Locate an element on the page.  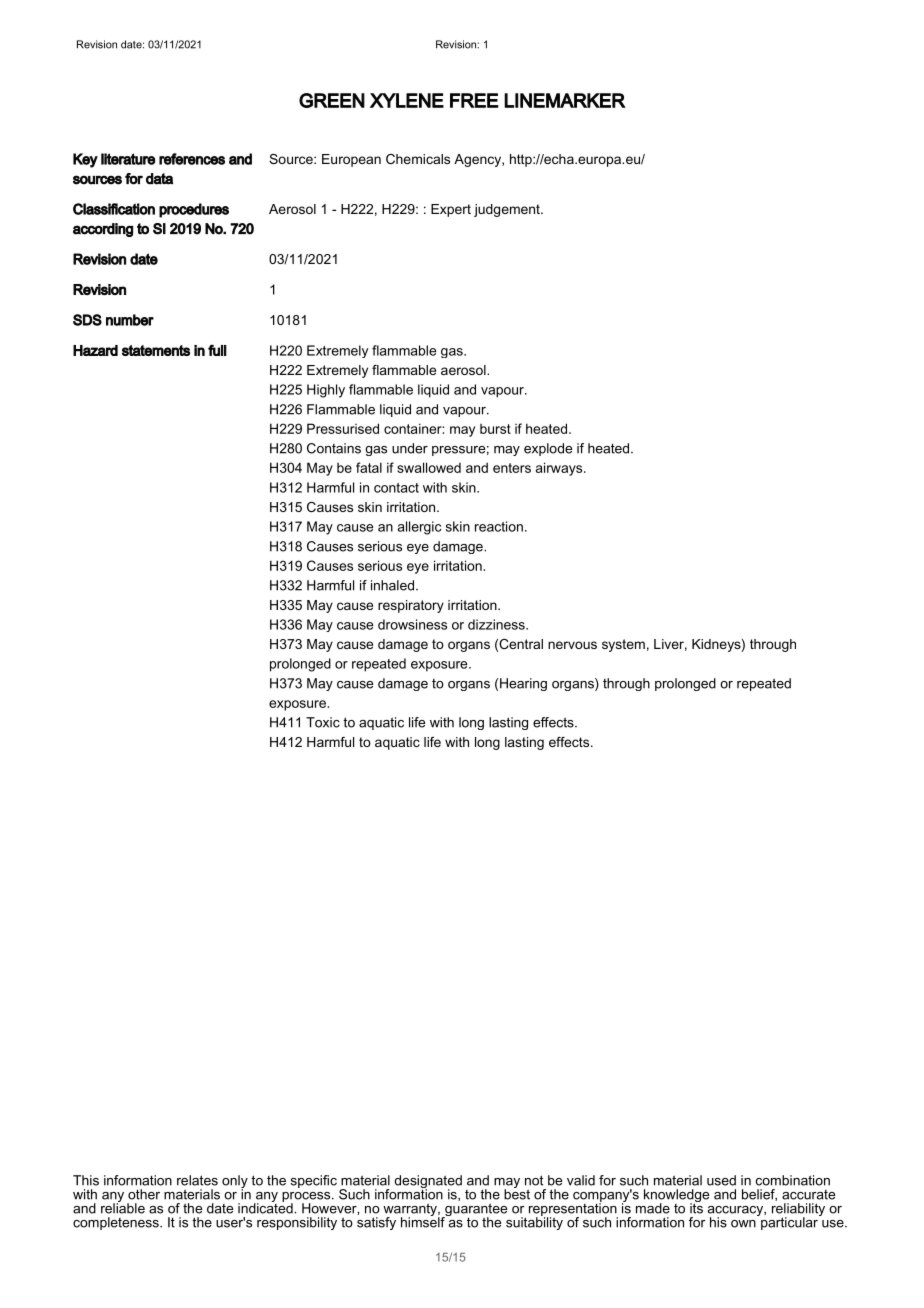
airways is located at coordinates (560, 469).
